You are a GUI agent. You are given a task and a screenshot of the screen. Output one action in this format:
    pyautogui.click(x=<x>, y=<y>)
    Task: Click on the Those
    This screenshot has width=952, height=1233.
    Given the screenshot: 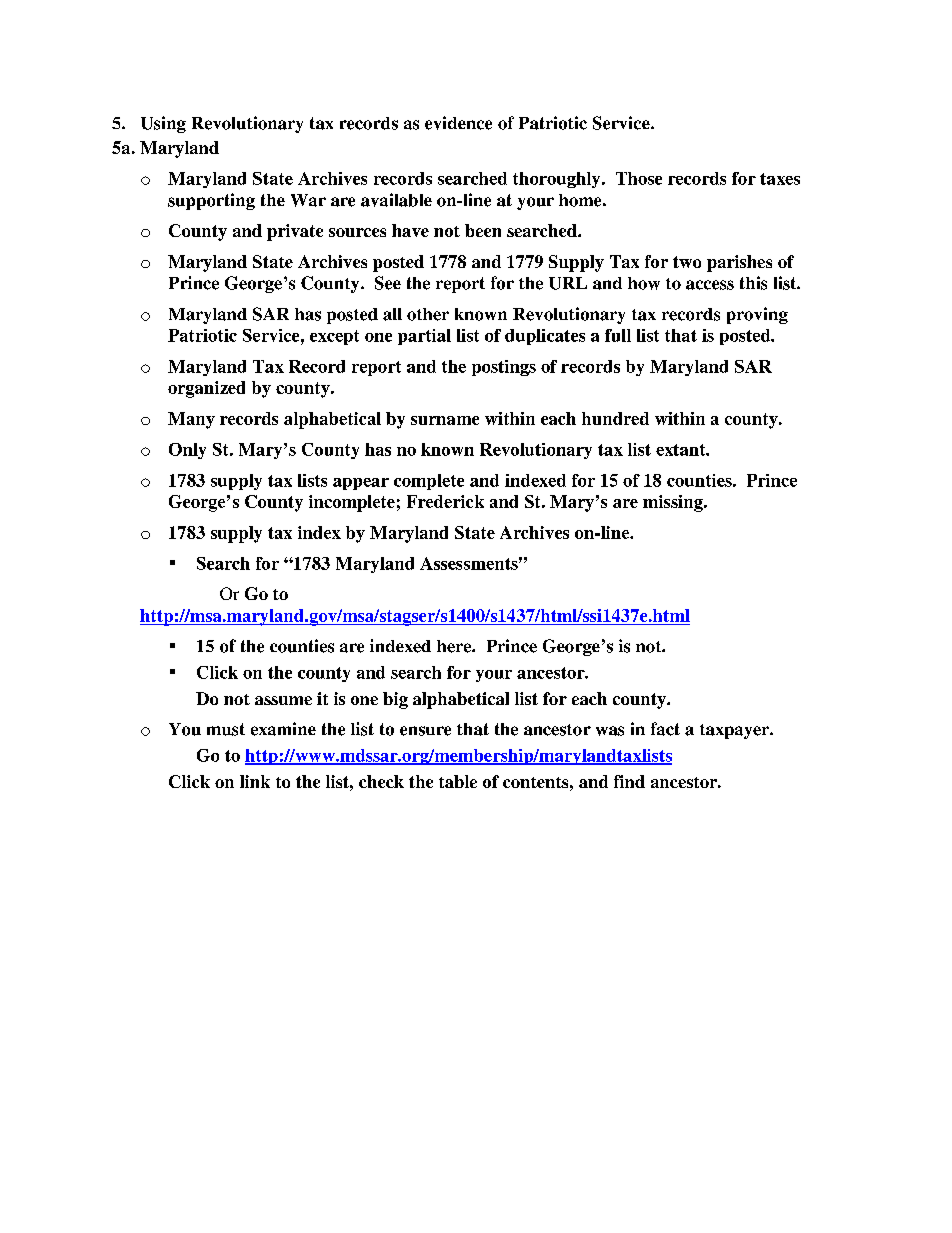 What is the action you would take?
    pyautogui.click(x=639, y=178)
